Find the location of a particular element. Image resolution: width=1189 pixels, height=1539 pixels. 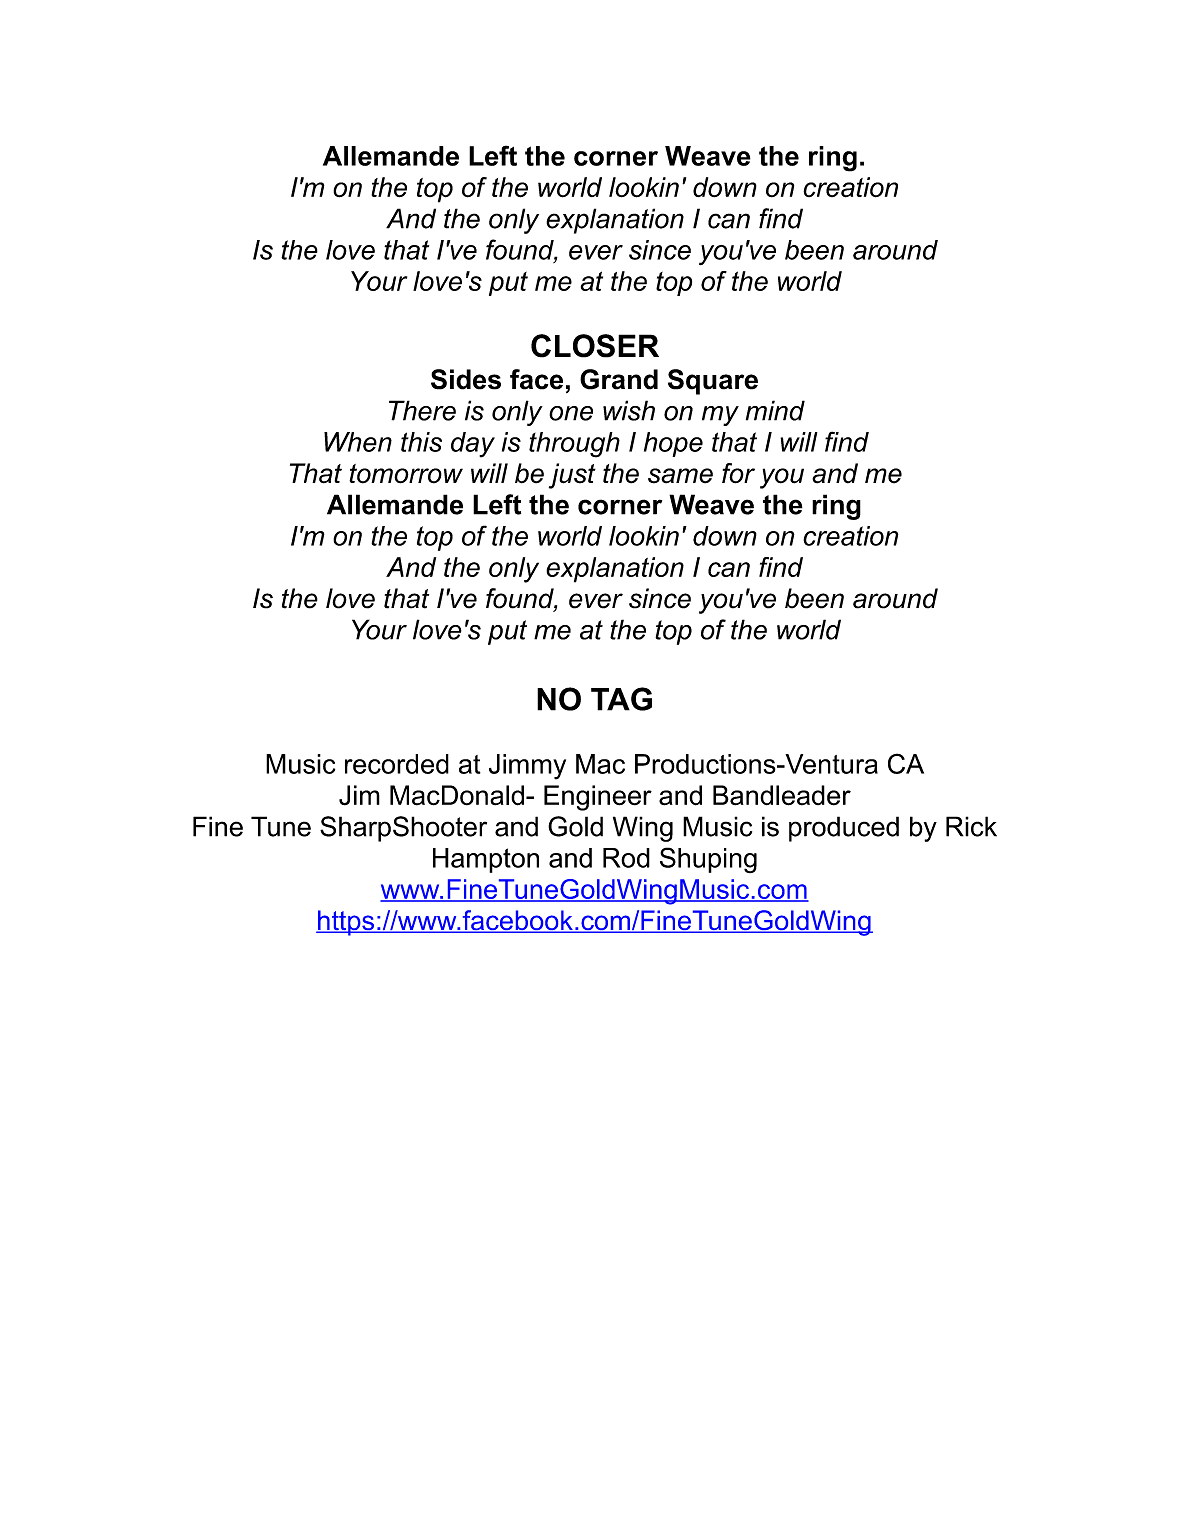

Rick is located at coordinates (971, 826).
